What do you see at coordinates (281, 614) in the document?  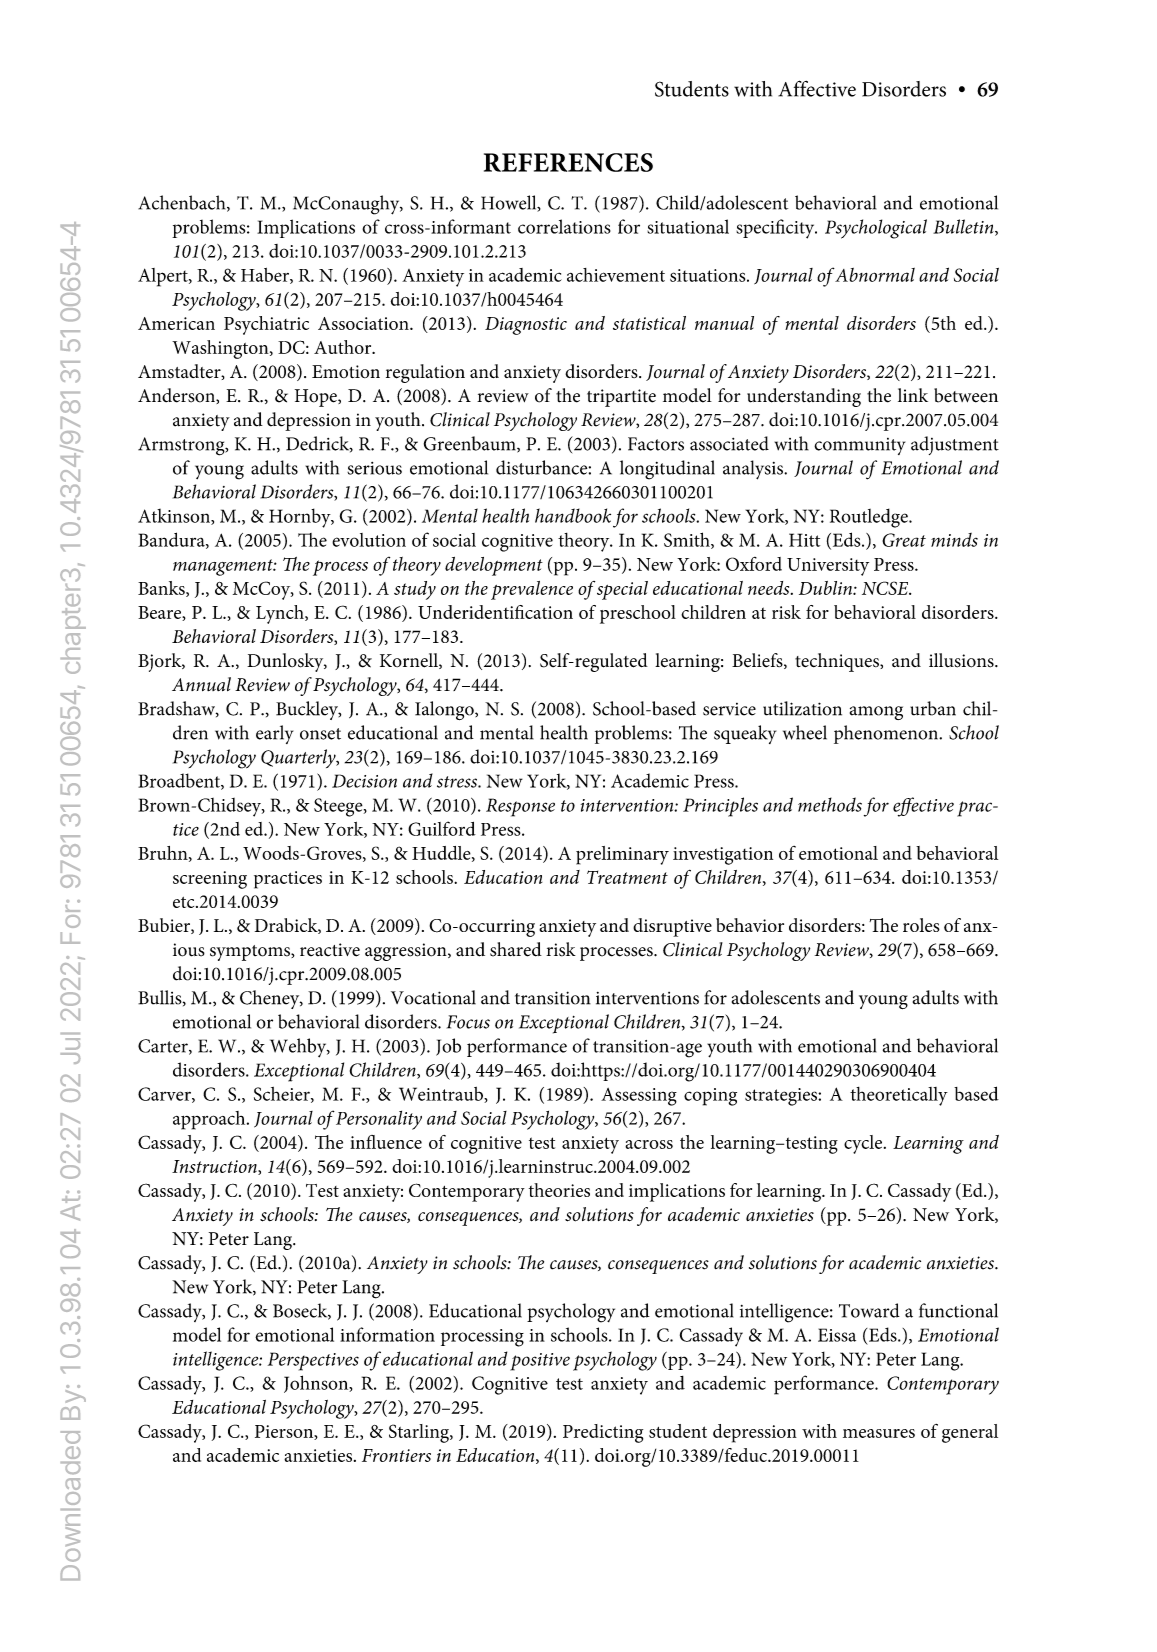 I see `Lynch` at bounding box center [281, 614].
